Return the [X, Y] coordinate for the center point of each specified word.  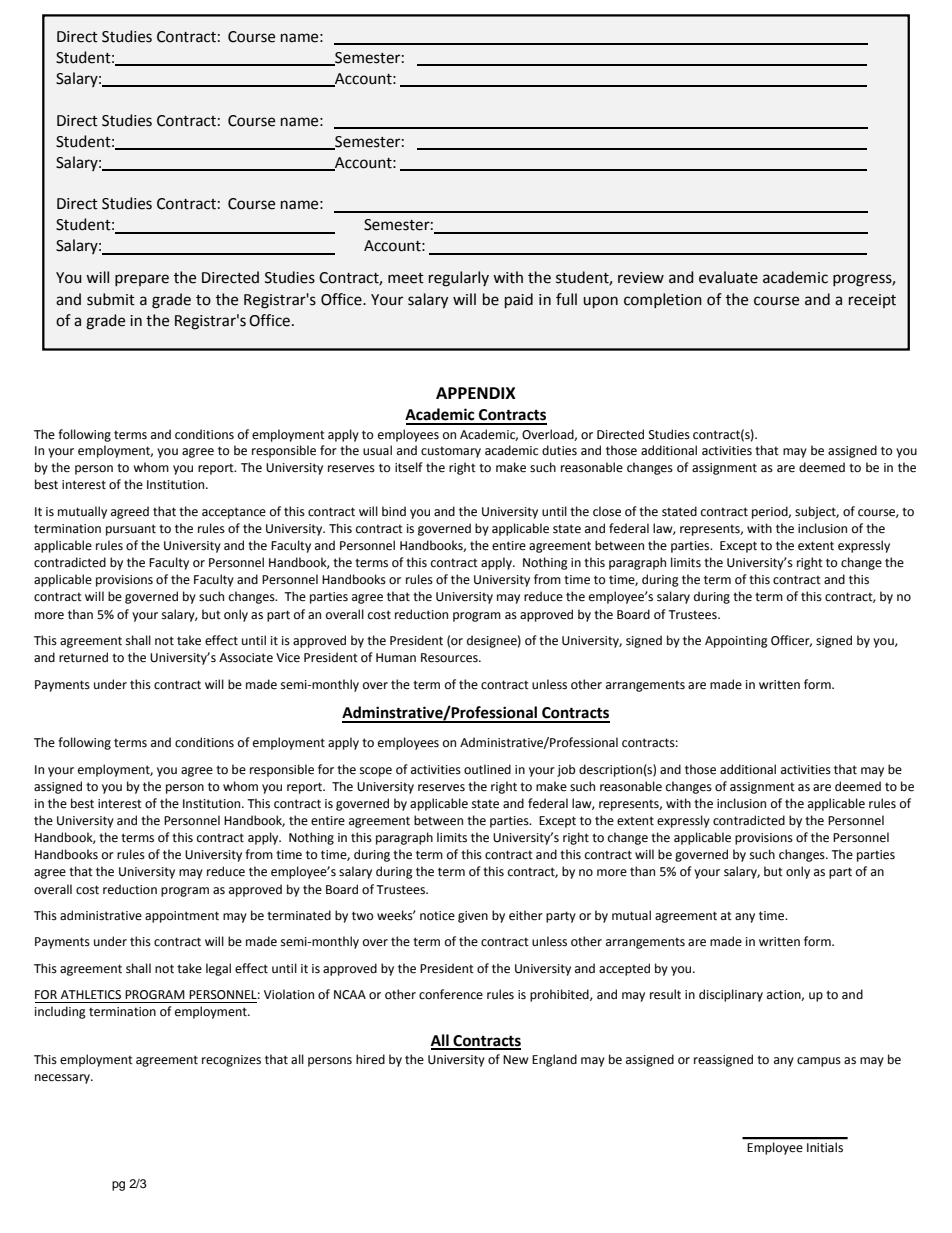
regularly [459, 279]
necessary [63, 1079]
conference [451, 994]
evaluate [728, 277]
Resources [450, 658]
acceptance [234, 513]
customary [451, 452]
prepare [142, 280]
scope [376, 772]
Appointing [736, 642]
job [566, 770]
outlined [487, 769]
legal [218, 969]
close [607, 511]
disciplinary [731, 995]
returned [83, 657]
